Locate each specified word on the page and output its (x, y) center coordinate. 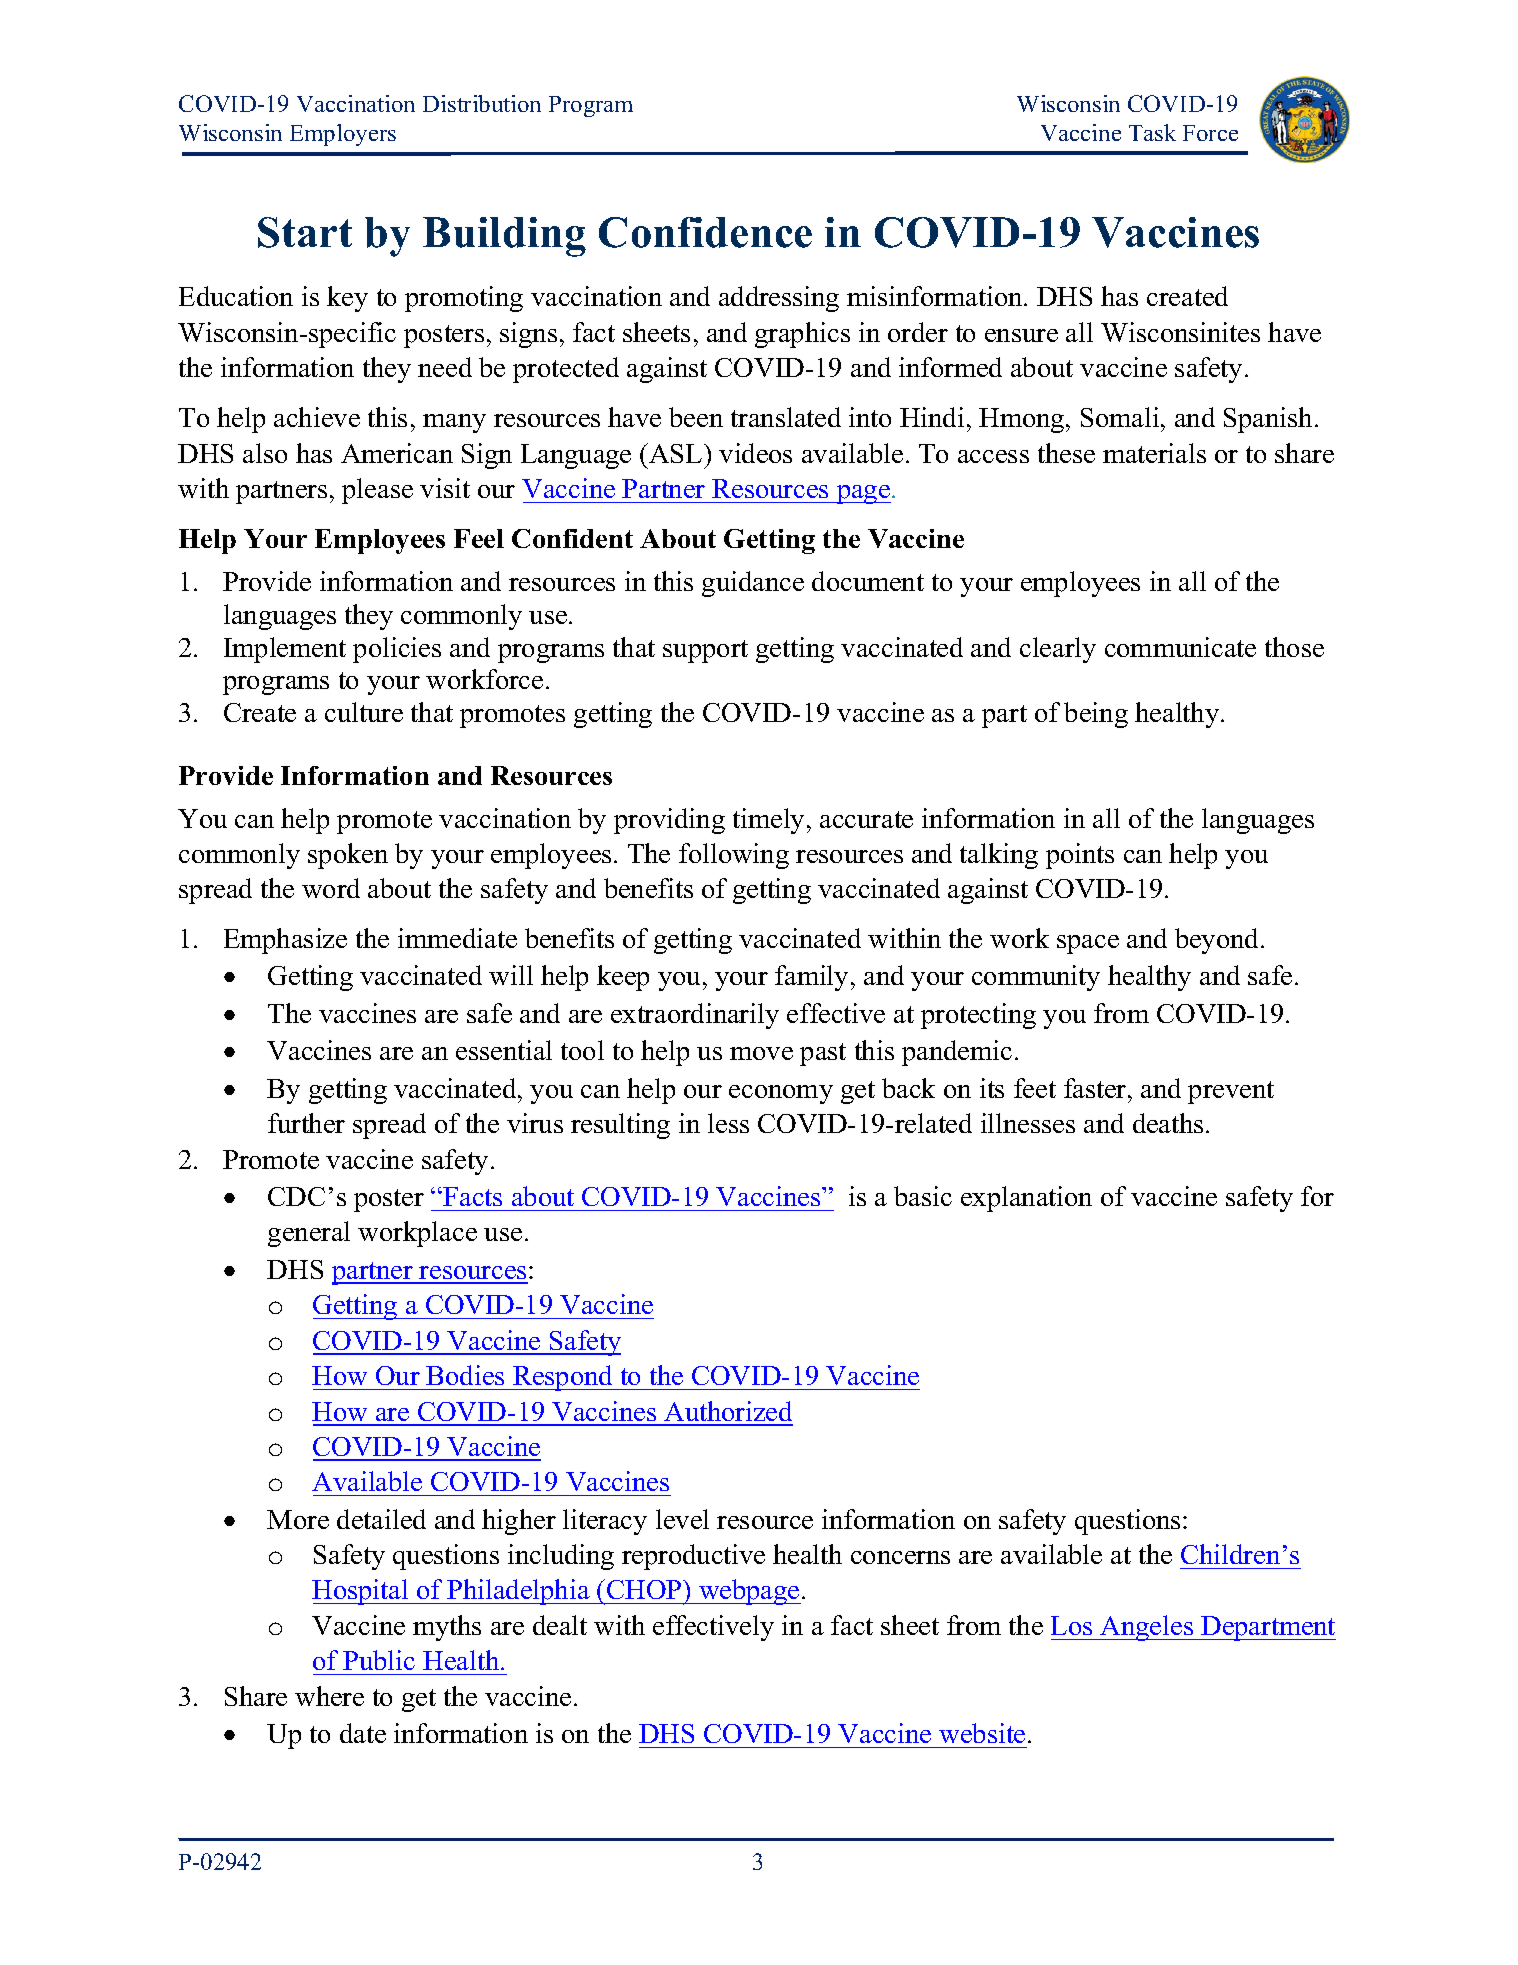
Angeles (1147, 1628)
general (309, 1234)
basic (923, 1196)
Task (1152, 132)
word (331, 888)
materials (1154, 453)
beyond (1218, 941)
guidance (753, 584)
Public (379, 1660)
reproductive (693, 1557)
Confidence (705, 232)
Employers (343, 135)
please (377, 491)
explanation (1026, 1199)
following (734, 856)
